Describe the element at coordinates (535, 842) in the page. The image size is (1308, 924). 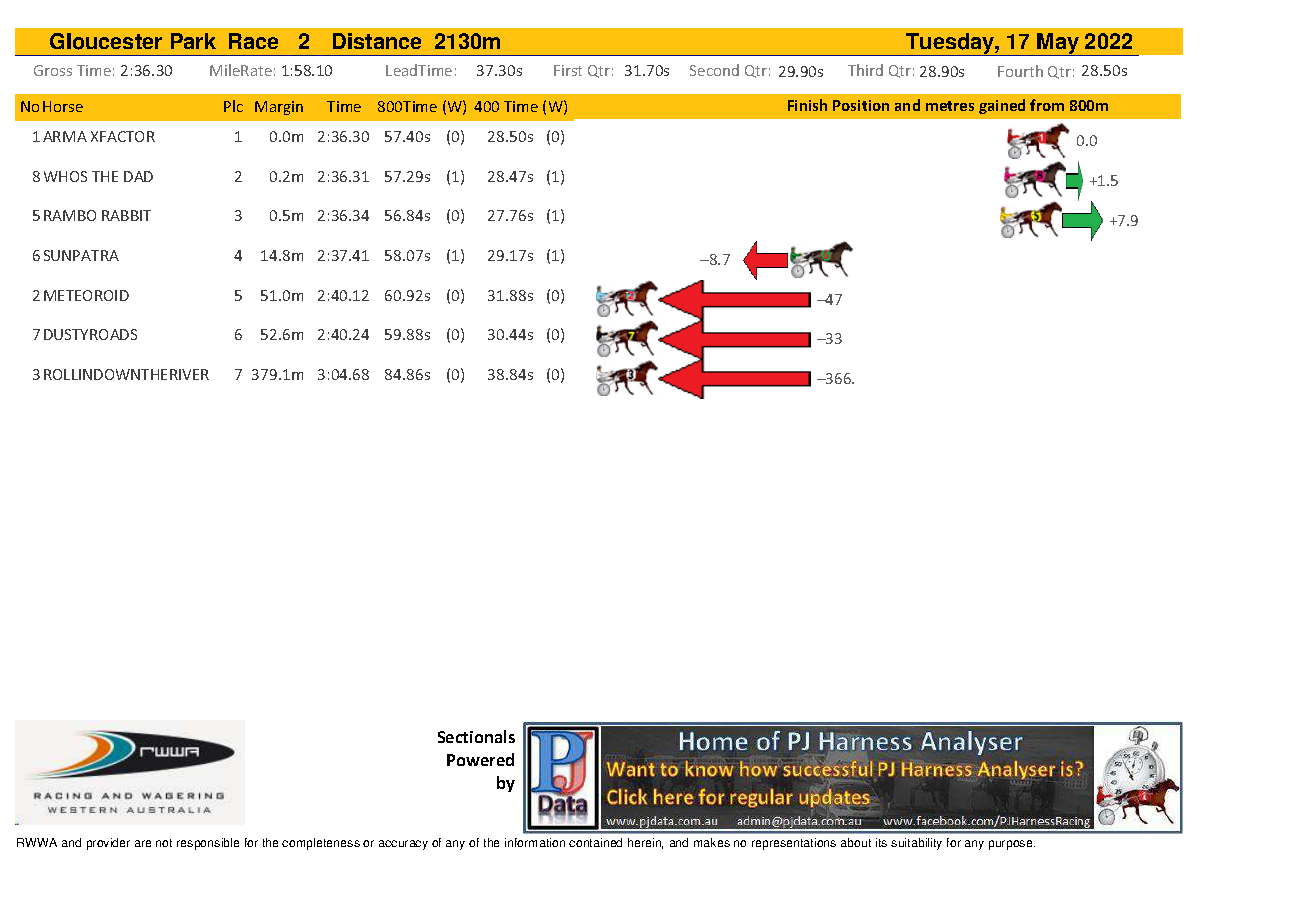
I see `information` at that location.
